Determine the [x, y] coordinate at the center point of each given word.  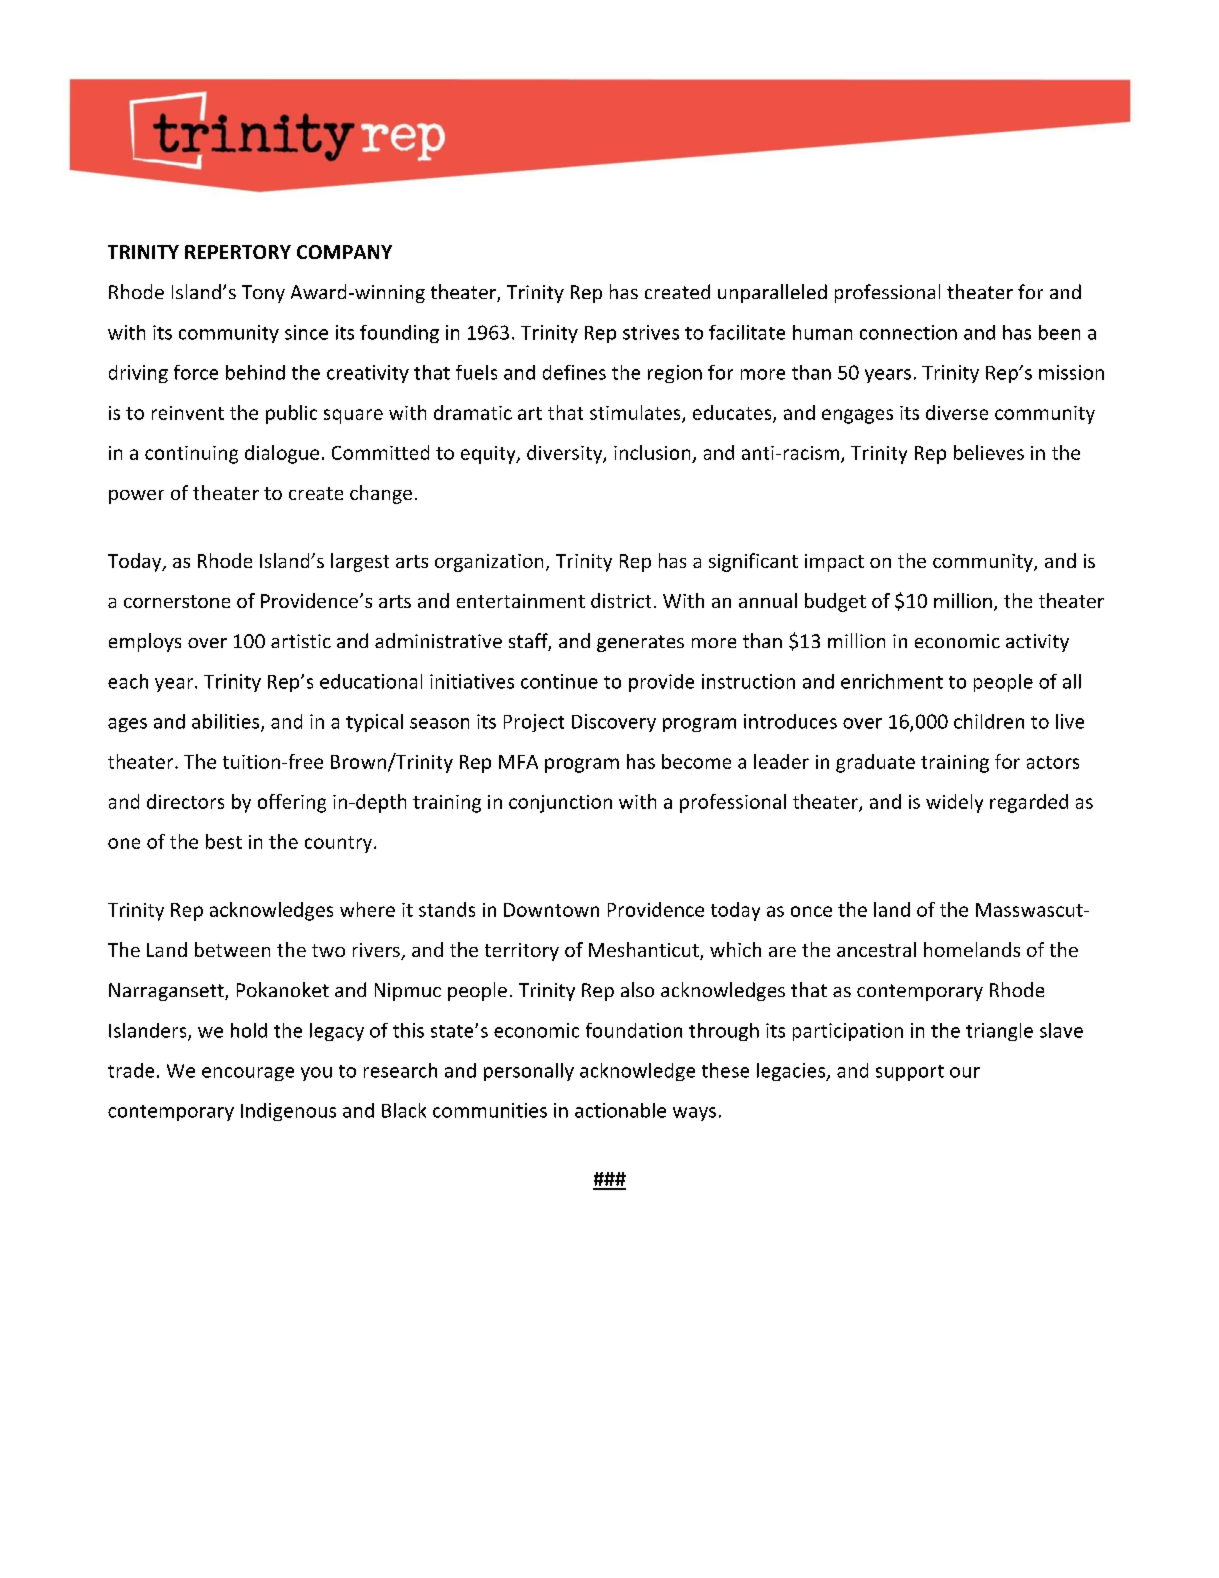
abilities [227, 722]
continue [559, 681]
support [910, 1073]
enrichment [892, 681]
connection [908, 332]
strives [651, 332]
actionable [620, 1110]
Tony [263, 294]
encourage [248, 1074]
